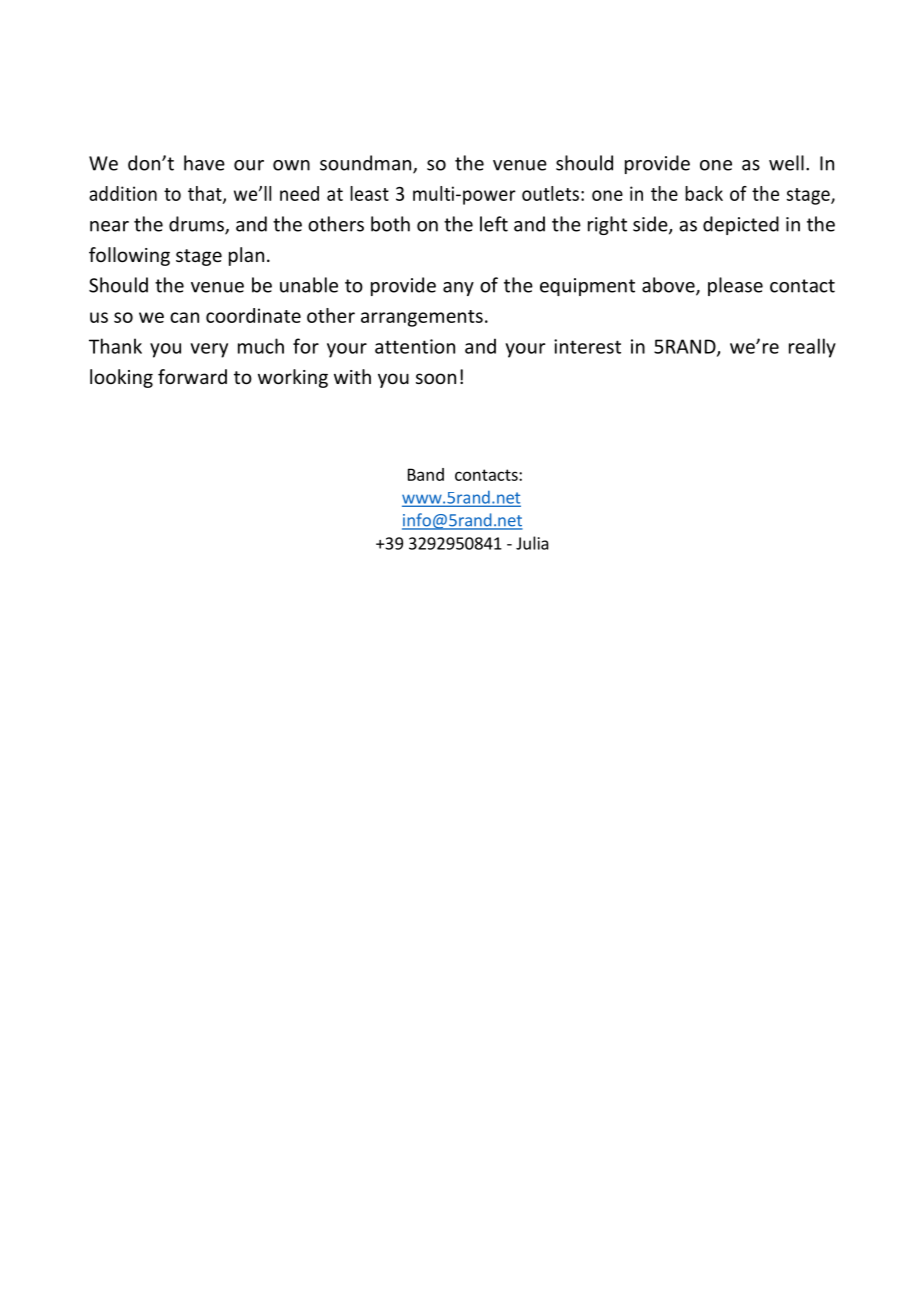 This screenshot has width=924, height=1307. I want to click on have, so click(204, 163).
